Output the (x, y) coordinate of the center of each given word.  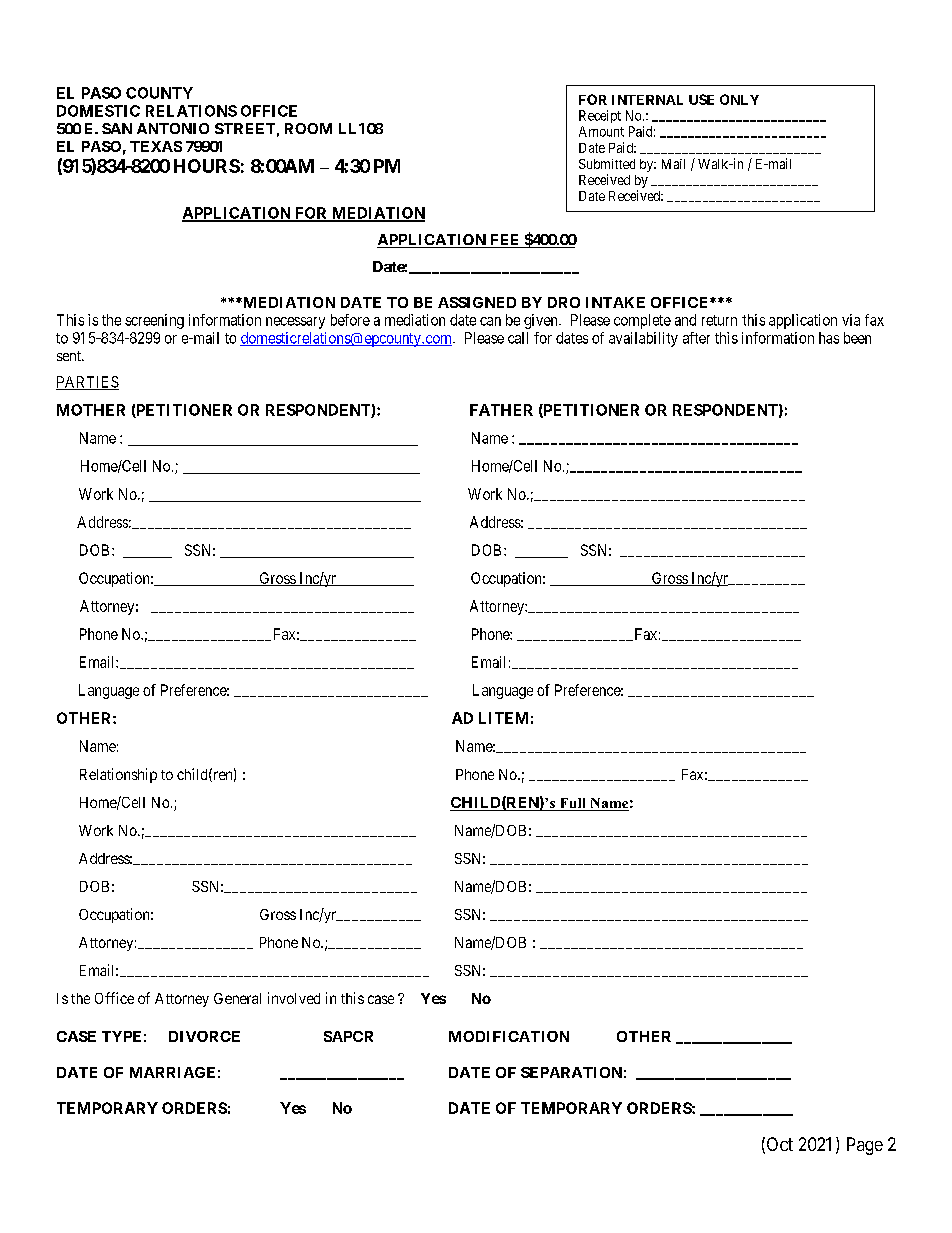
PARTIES (87, 383)
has (829, 338)
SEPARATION (571, 1072)
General (237, 998)
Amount (601, 131)
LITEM (503, 718)
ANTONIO (173, 128)
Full (572, 804)
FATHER (501, 410)
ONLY (739, 99)
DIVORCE (204, 1036)
